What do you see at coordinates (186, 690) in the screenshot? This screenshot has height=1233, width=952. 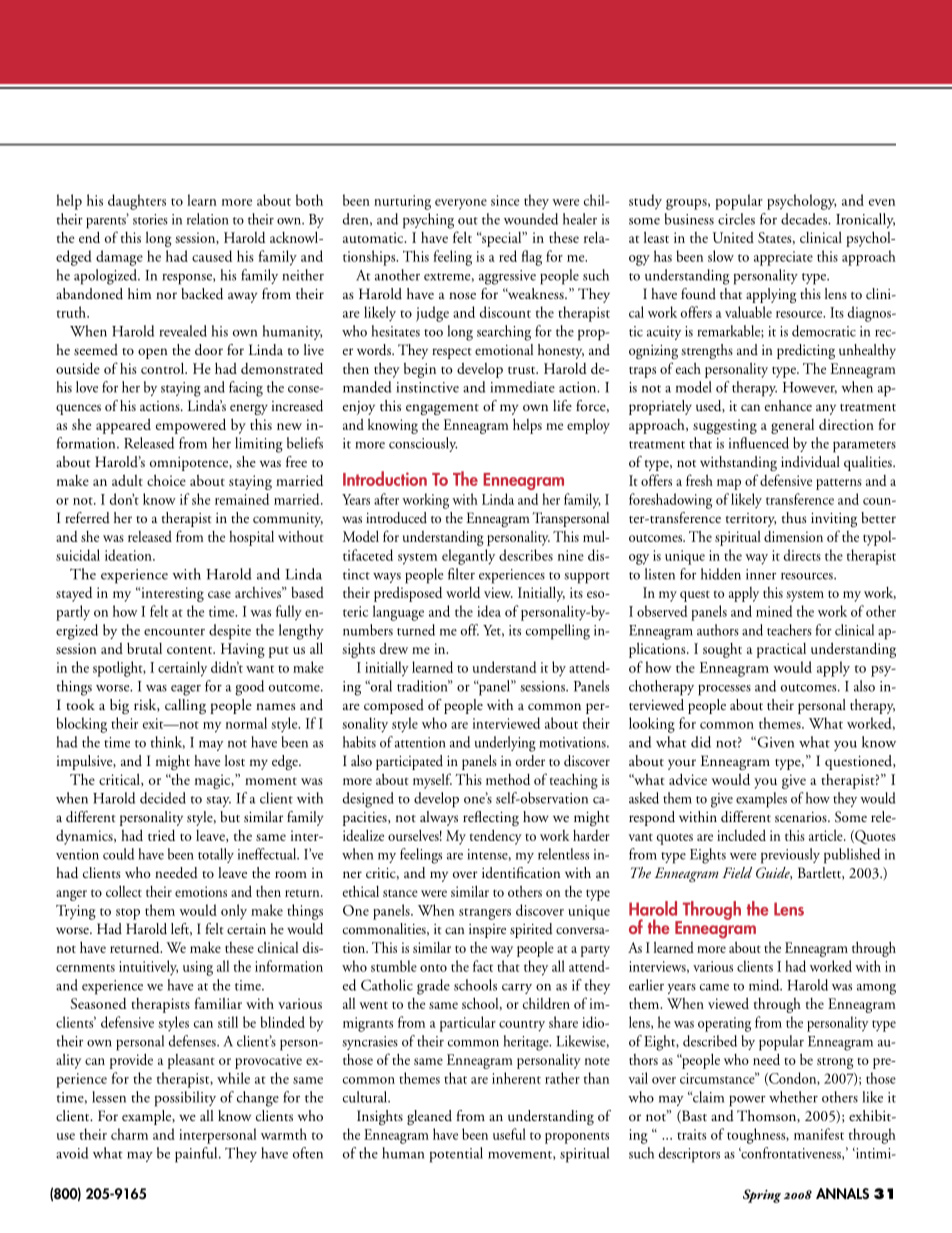 I see `eager` at bounding box center [186, 690].
